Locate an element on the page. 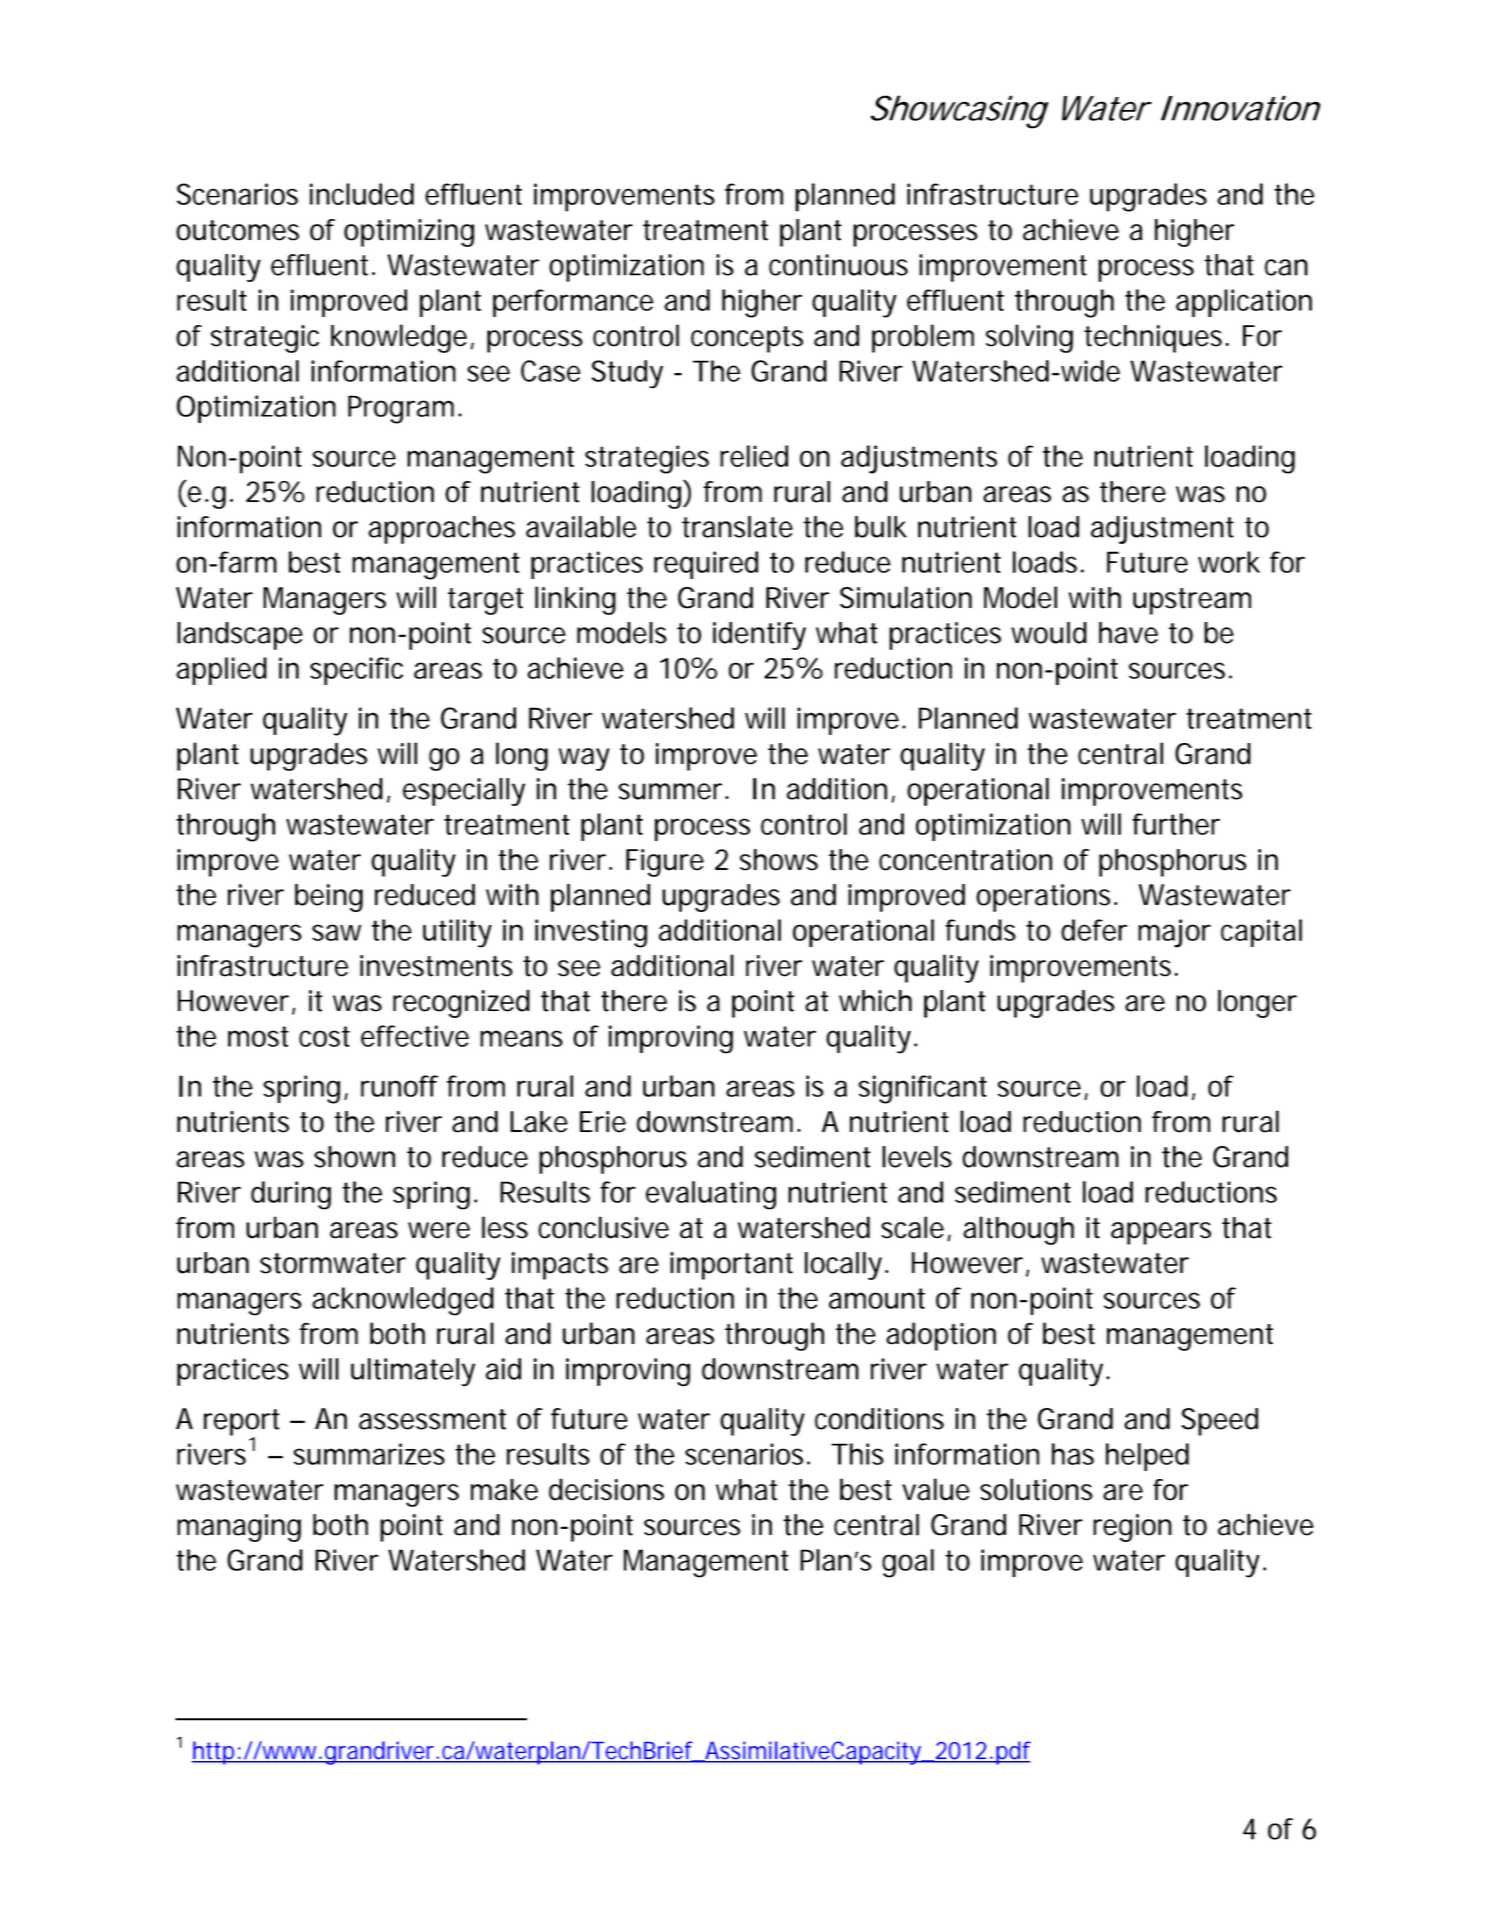 This image has width=1493, height=1932. This is located at coordinates (857, 1454).
